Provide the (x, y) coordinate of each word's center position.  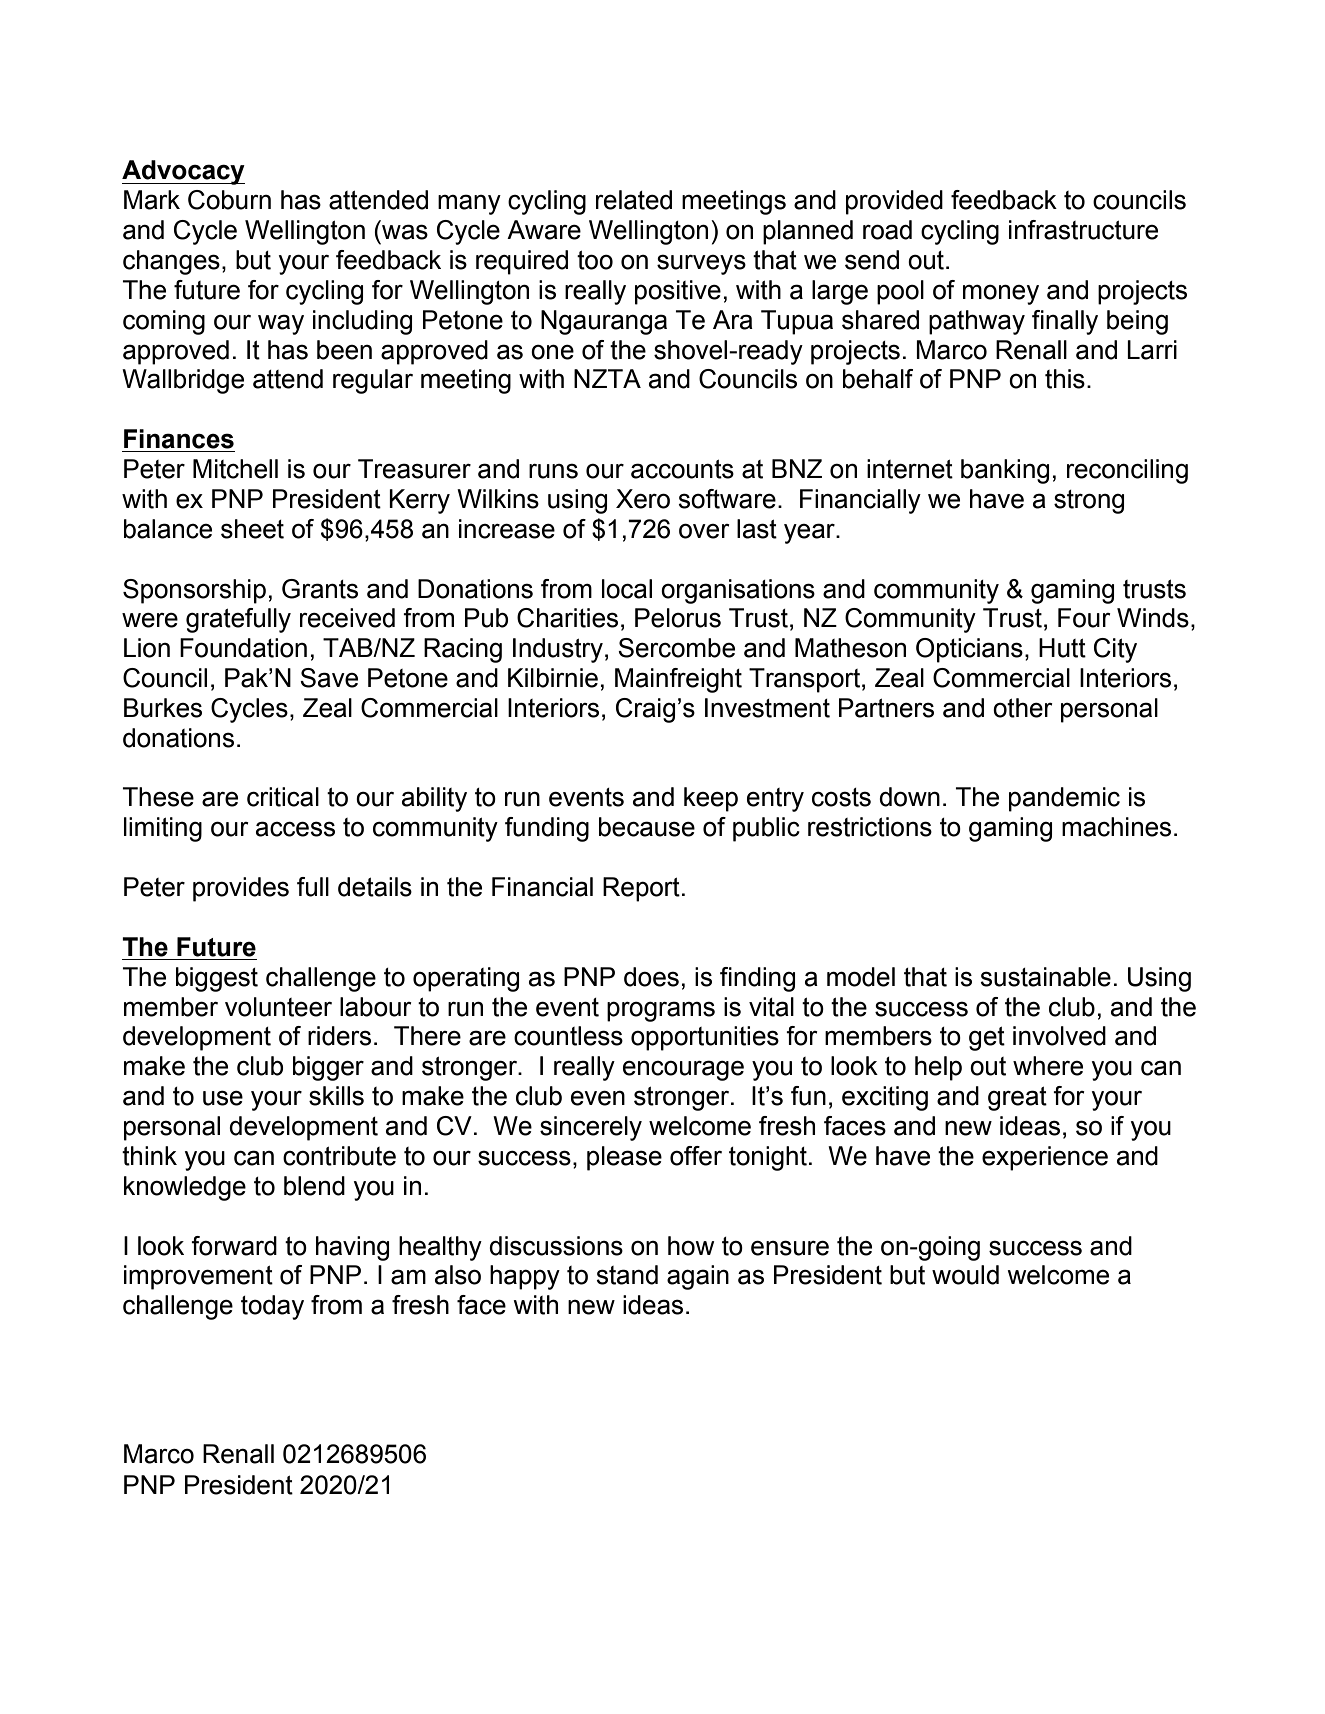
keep (711, 799)
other (1023, 708)
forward (234, 1246)
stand (627, 1275)
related (634, 200)
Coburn (229, 200)
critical (283, 797)
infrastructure (1083, 230)
